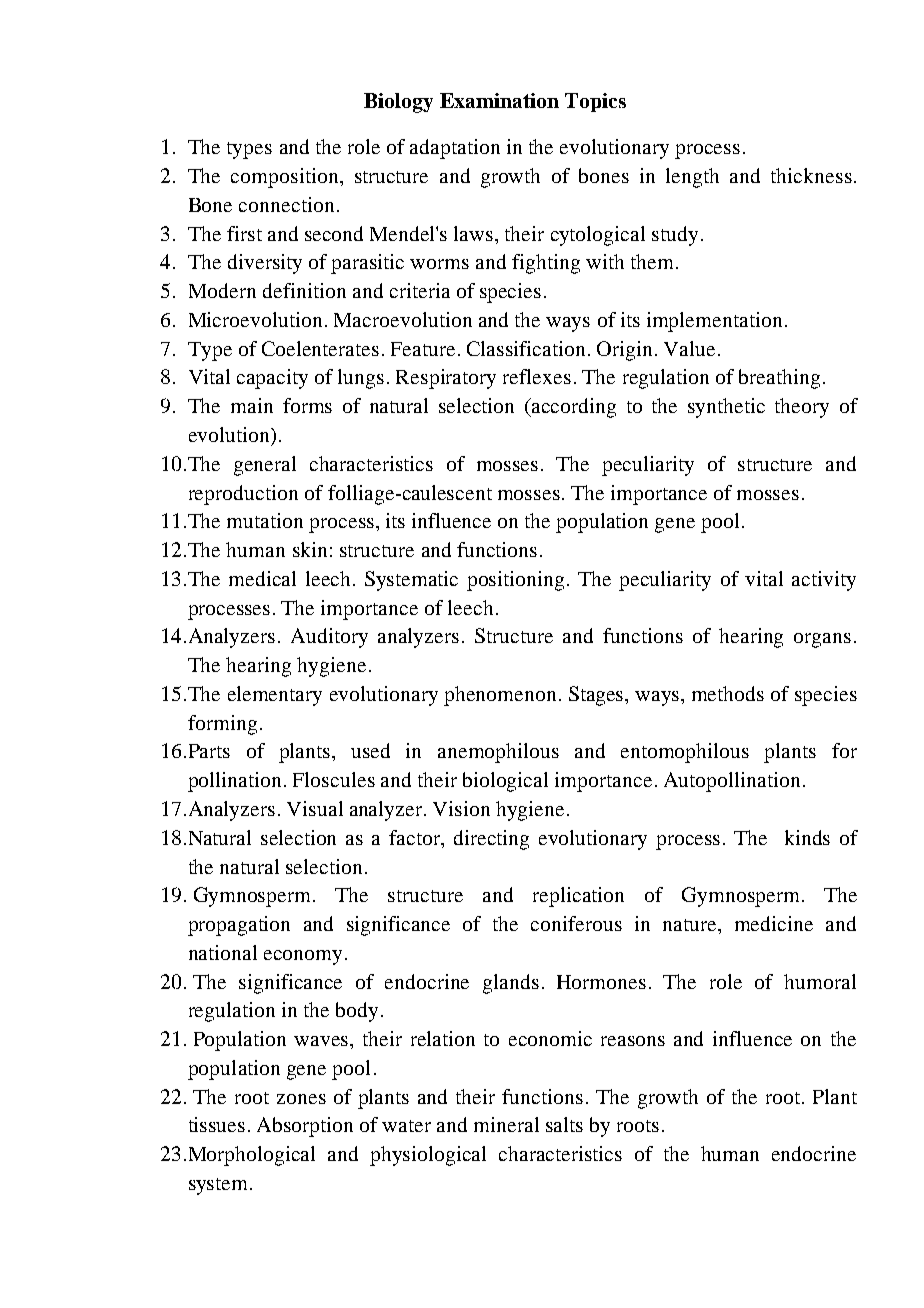 Image resolution: width=924 pixels, height=1308 pixels. What do you see at coordinates (286, 178) in the image?
I see `composition` at bounding box center [286, 178].
